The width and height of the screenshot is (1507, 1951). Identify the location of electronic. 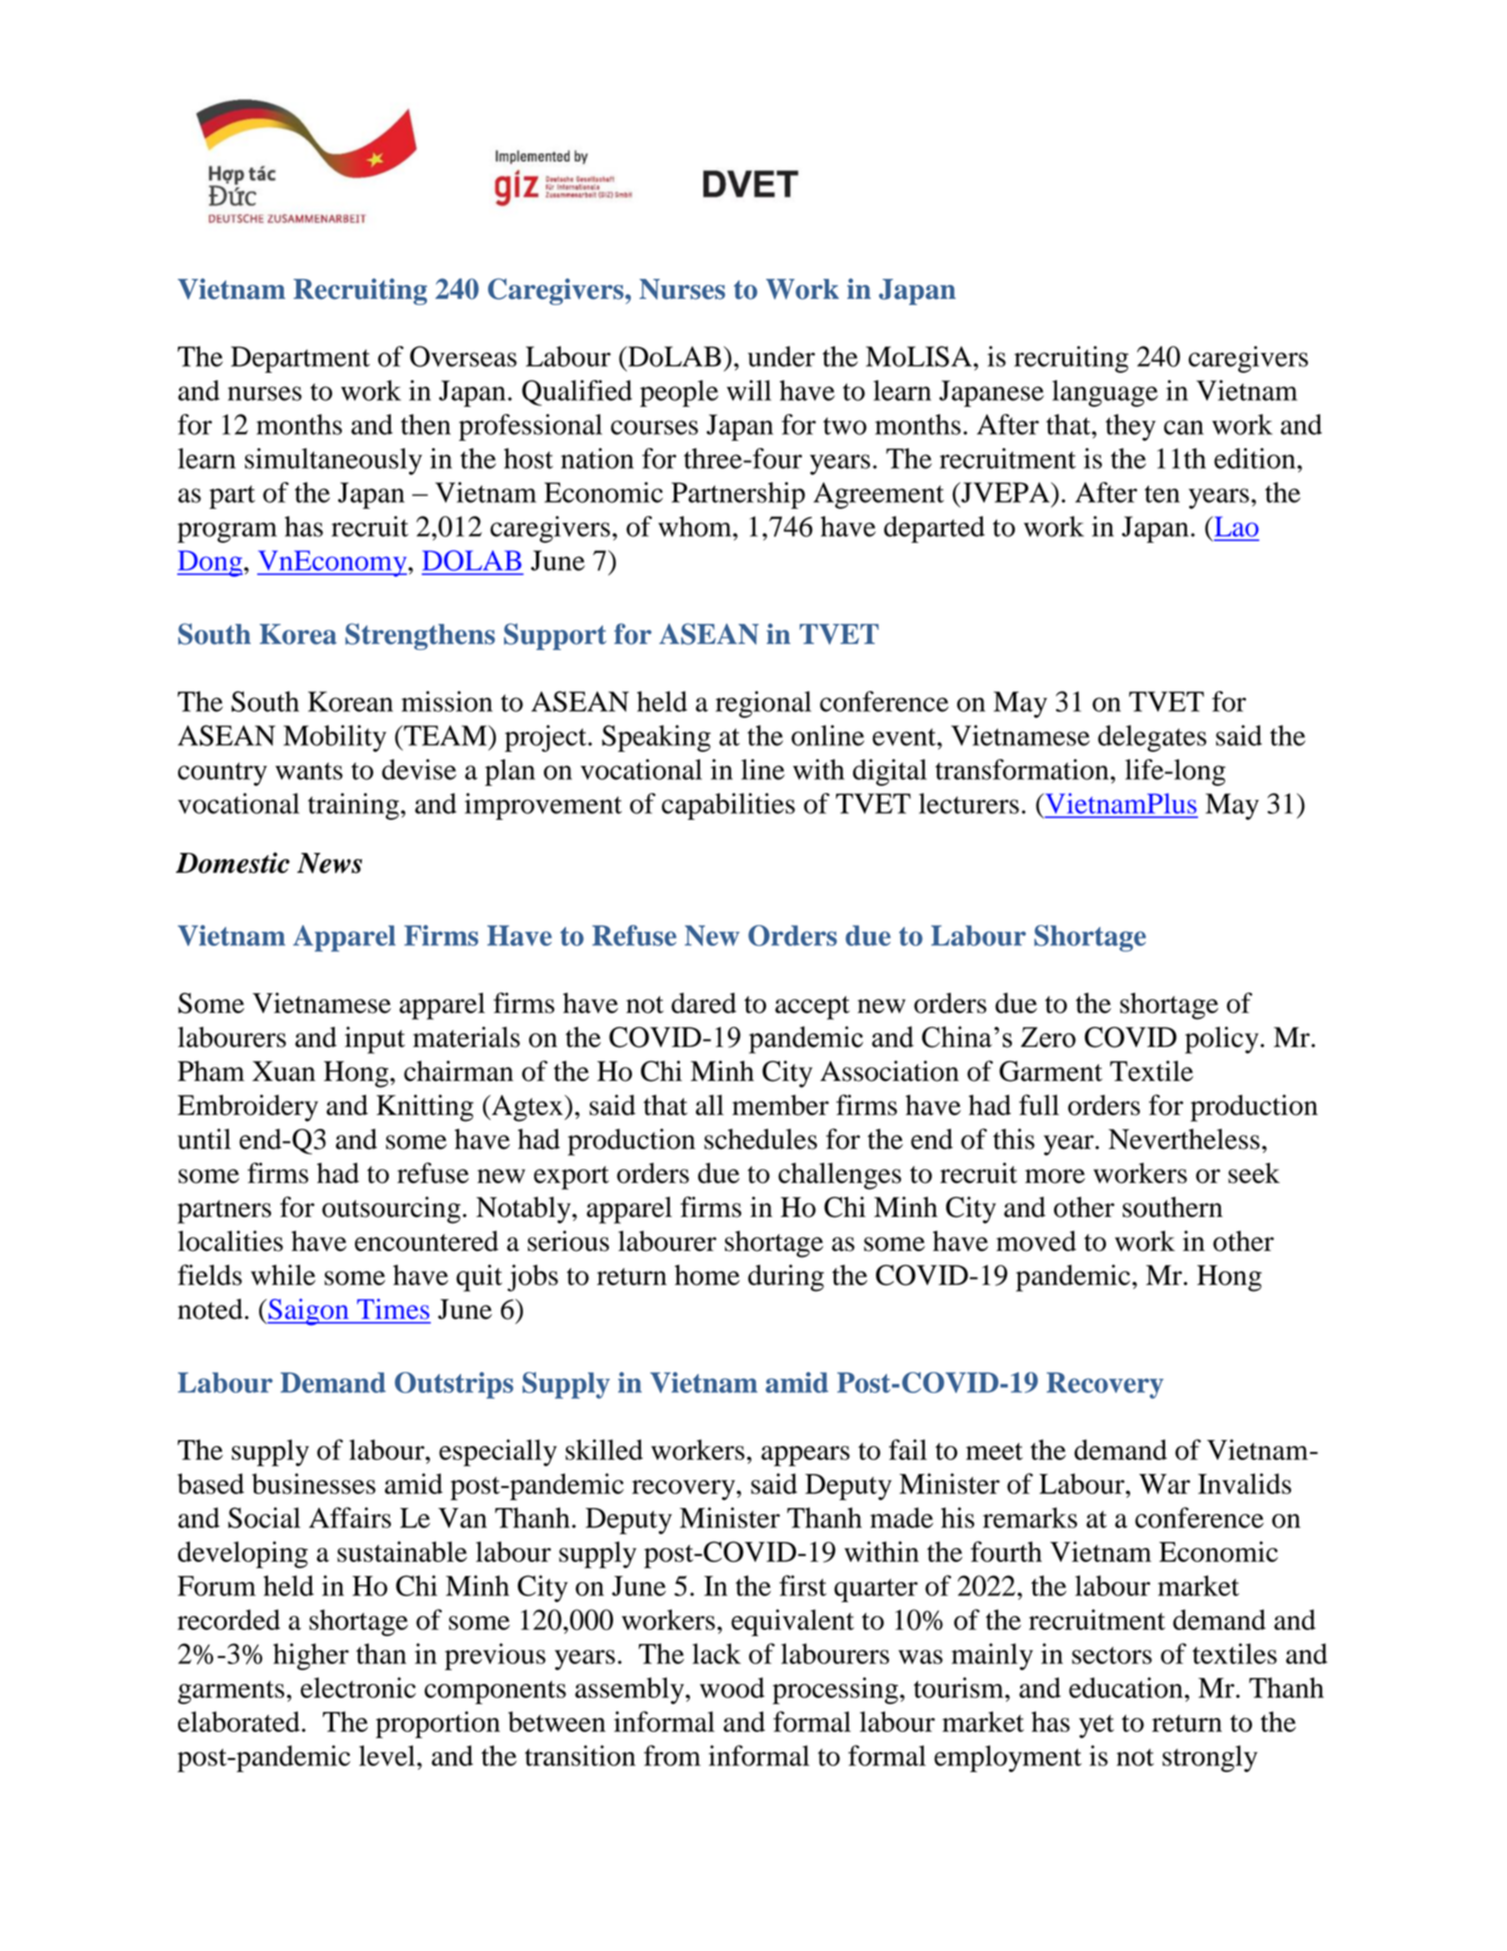
(358, 1687).
